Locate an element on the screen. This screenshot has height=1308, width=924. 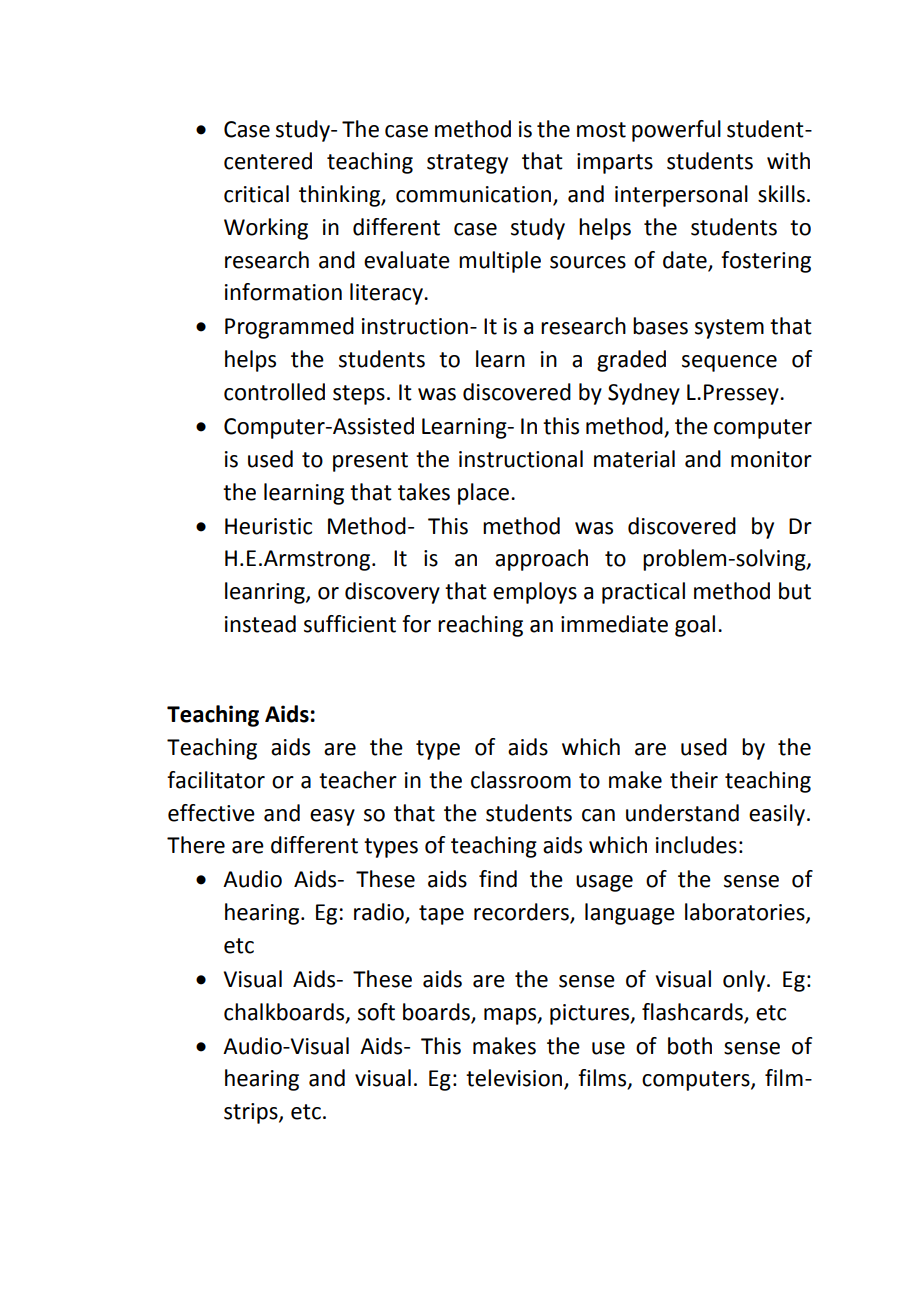
strategy is located at coordinates (467, 164).
